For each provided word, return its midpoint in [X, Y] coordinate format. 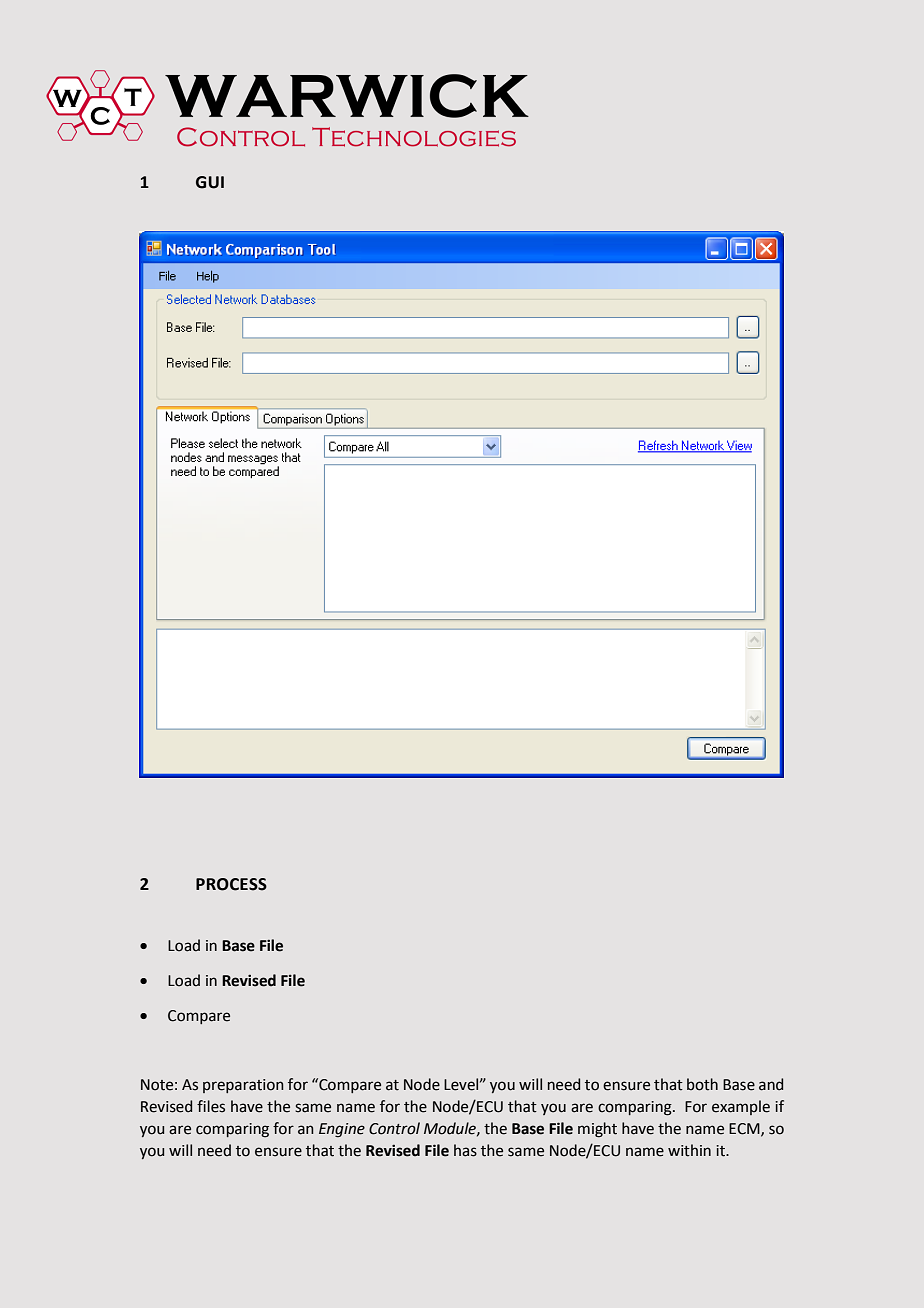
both [702, 1084]
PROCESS [231, 884]
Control [394, 1128]
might [597, 1130]
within [689, 1150]
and [771, 1084]
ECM [745, 1129]
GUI [210, 182]
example [741, 1107]
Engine [342, 1130]
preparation [243, 1086]
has [465, 1150]
